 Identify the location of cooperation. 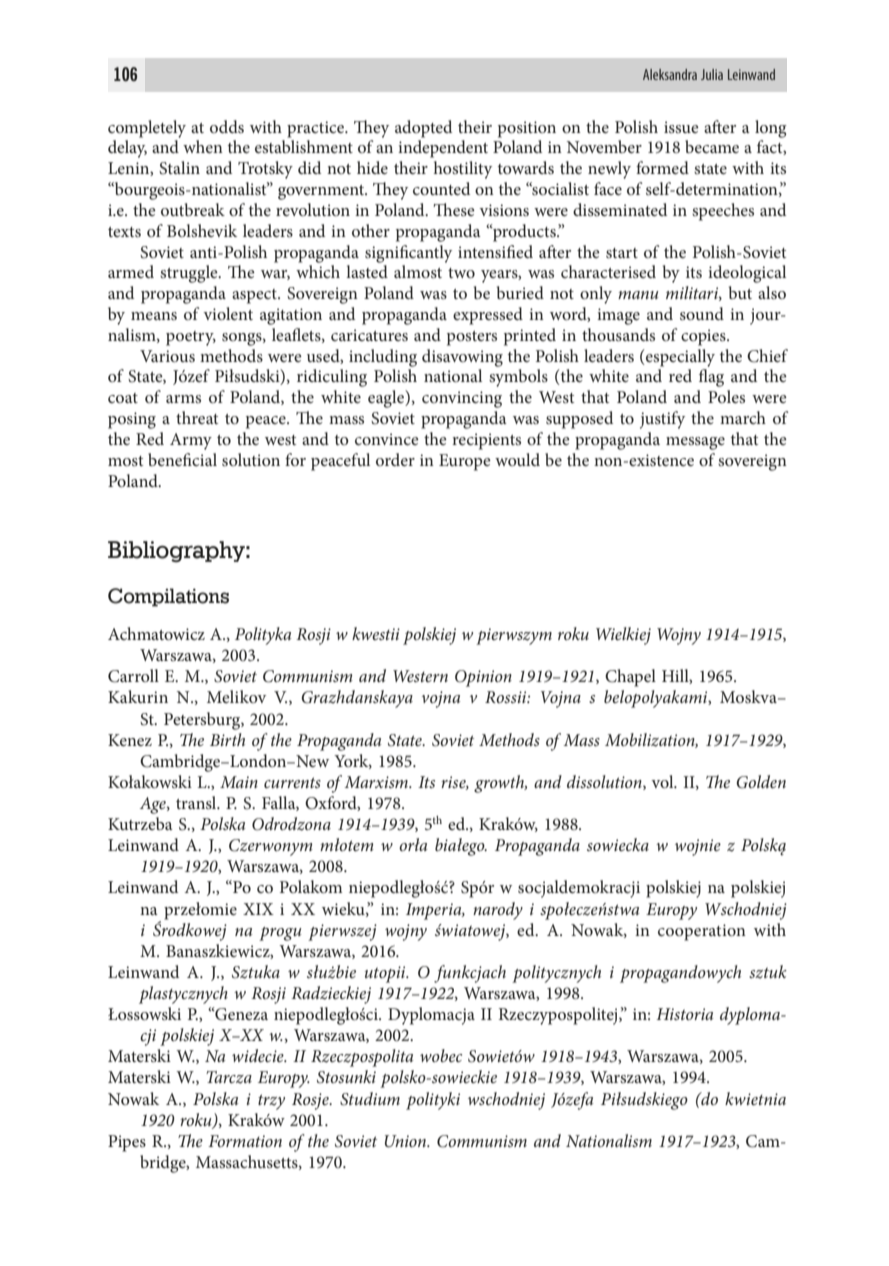
(702, 932).
